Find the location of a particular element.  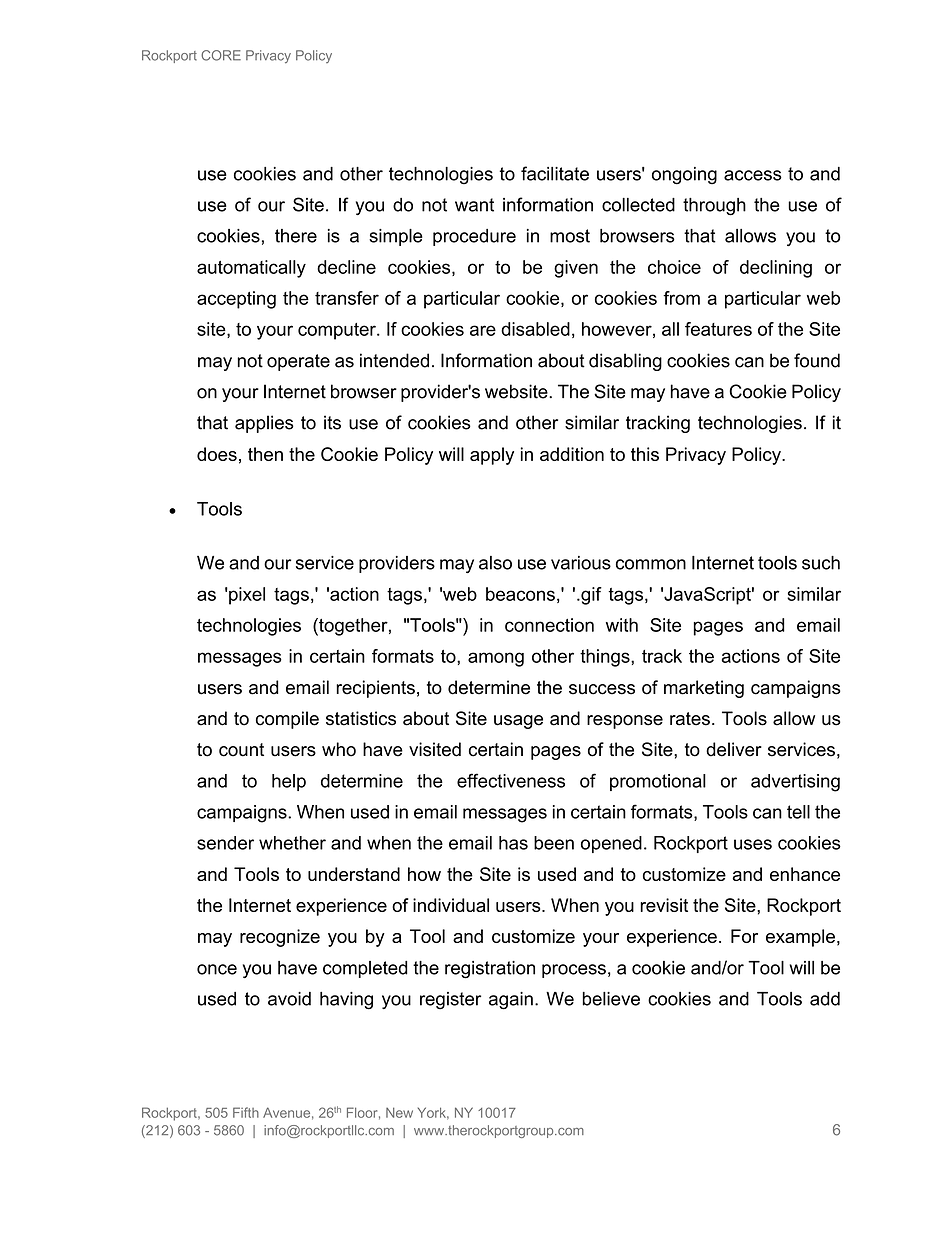

CORE is located at coordinates (221, 55).
